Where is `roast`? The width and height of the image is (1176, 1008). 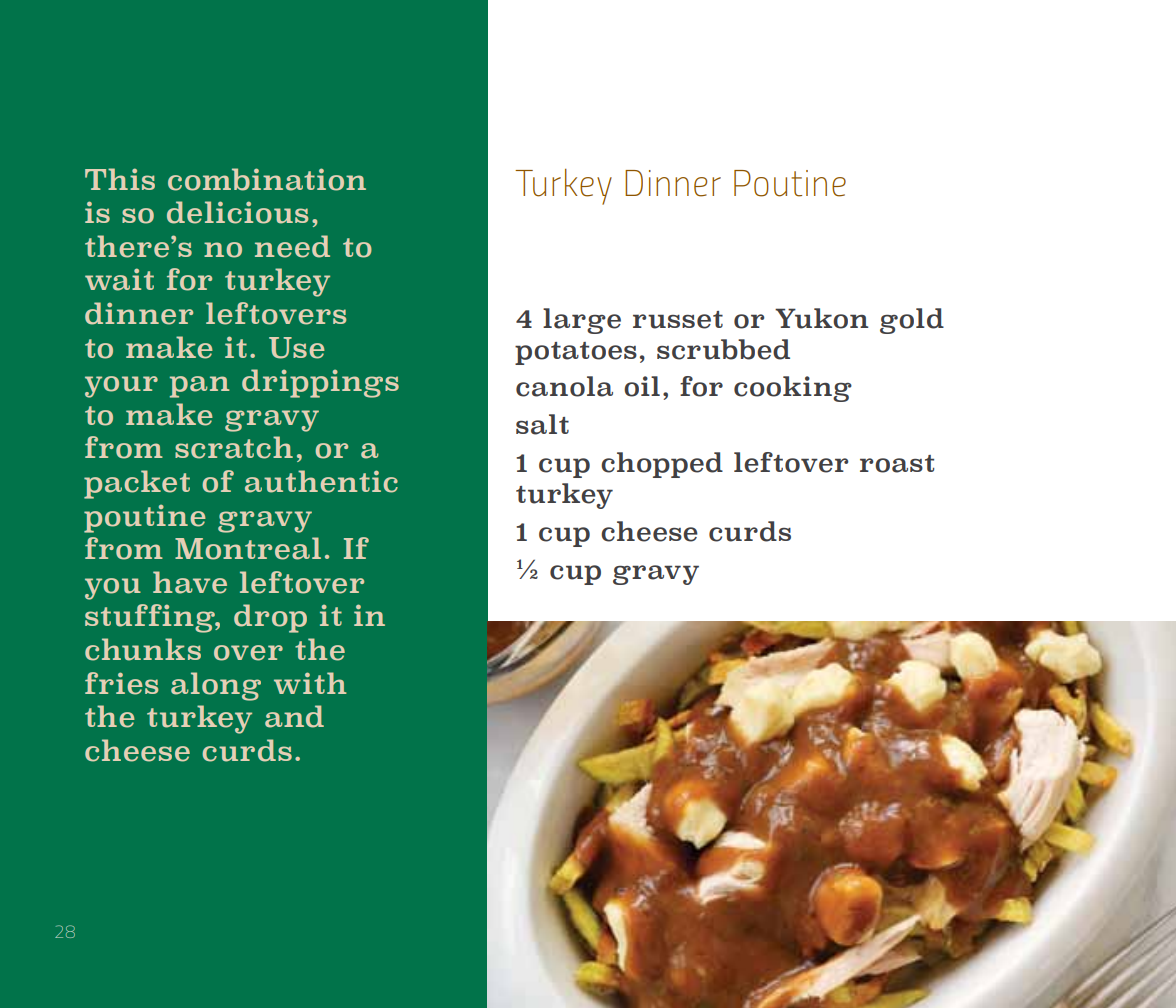
roast is located at coordinates (897, 464).
